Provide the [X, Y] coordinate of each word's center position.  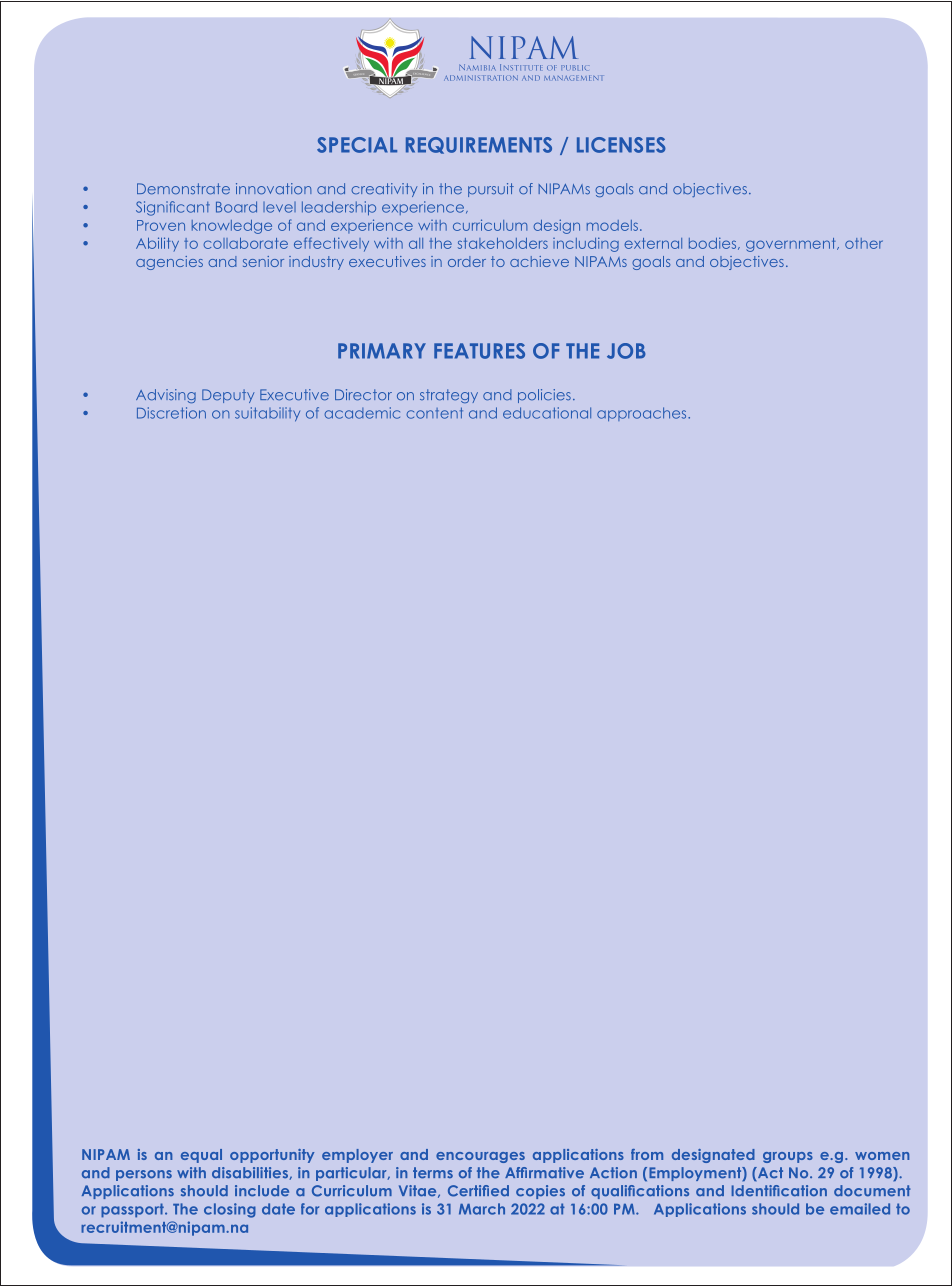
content [434, 413]
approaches [643, 414]
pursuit [491, 190]
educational [547, 413]
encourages [480, 1157]
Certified [478, 1191]
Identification [779, 1191]
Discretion [171, 413]
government [792, 245]
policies [544, 396]
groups [788, 1157]
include [262, 1191]
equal [201, 1156]
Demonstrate [183, 189]
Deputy [228, 396]
